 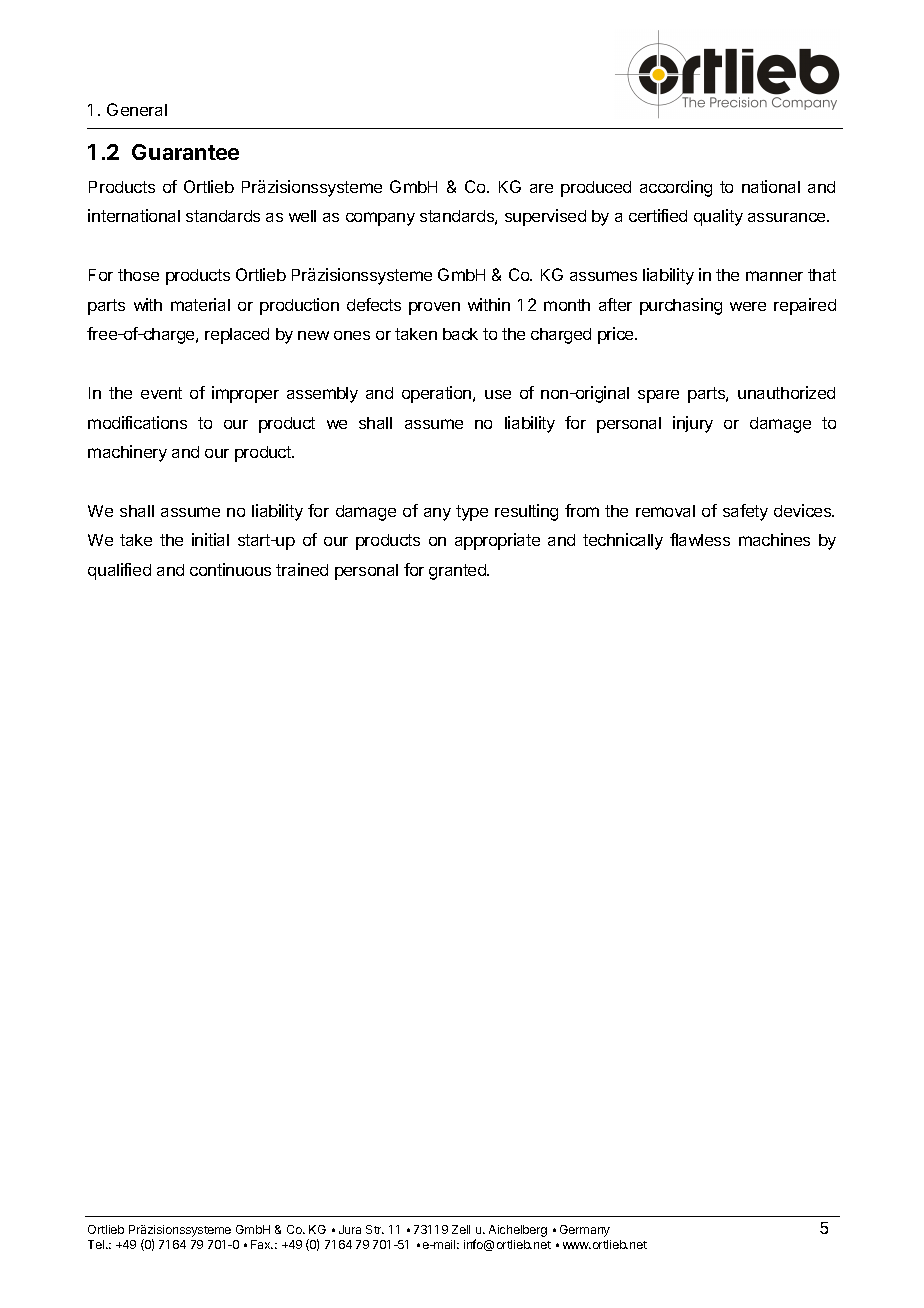 I want to click on Guarantee, so click(x=185, y=152).
